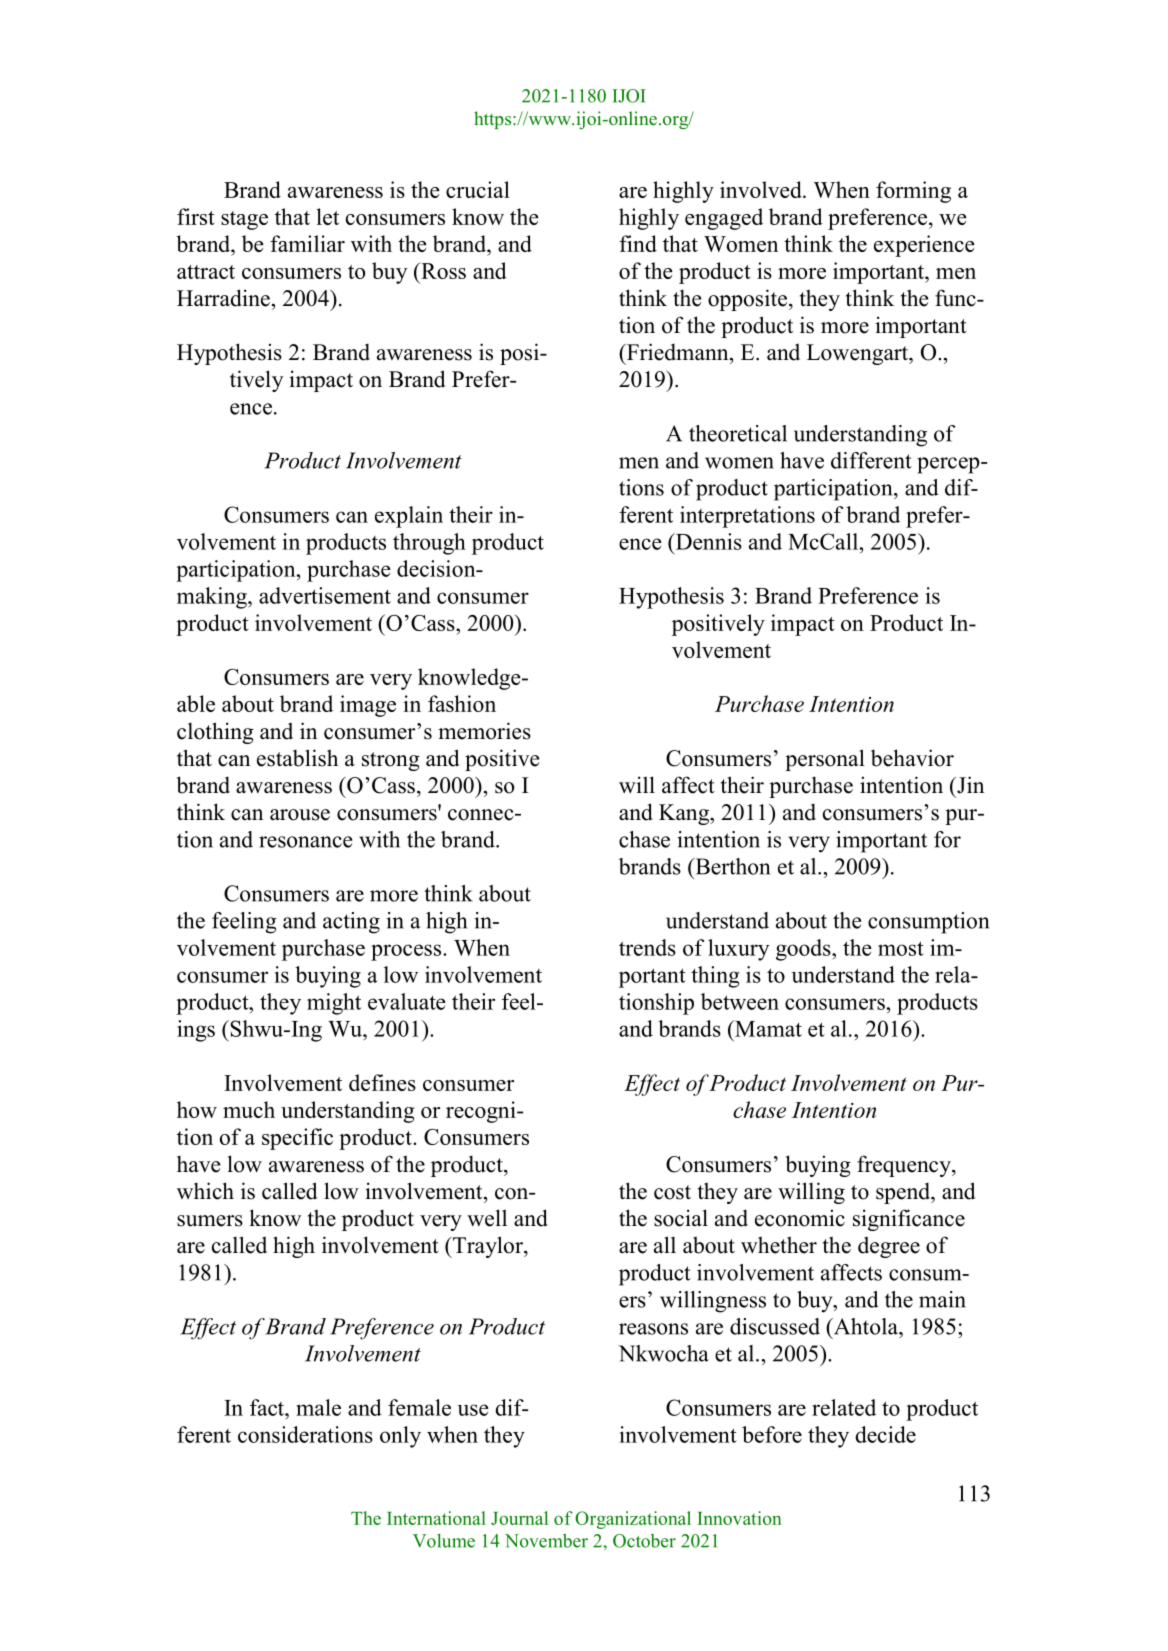  I want to click on cost, so click(672, 1192).
